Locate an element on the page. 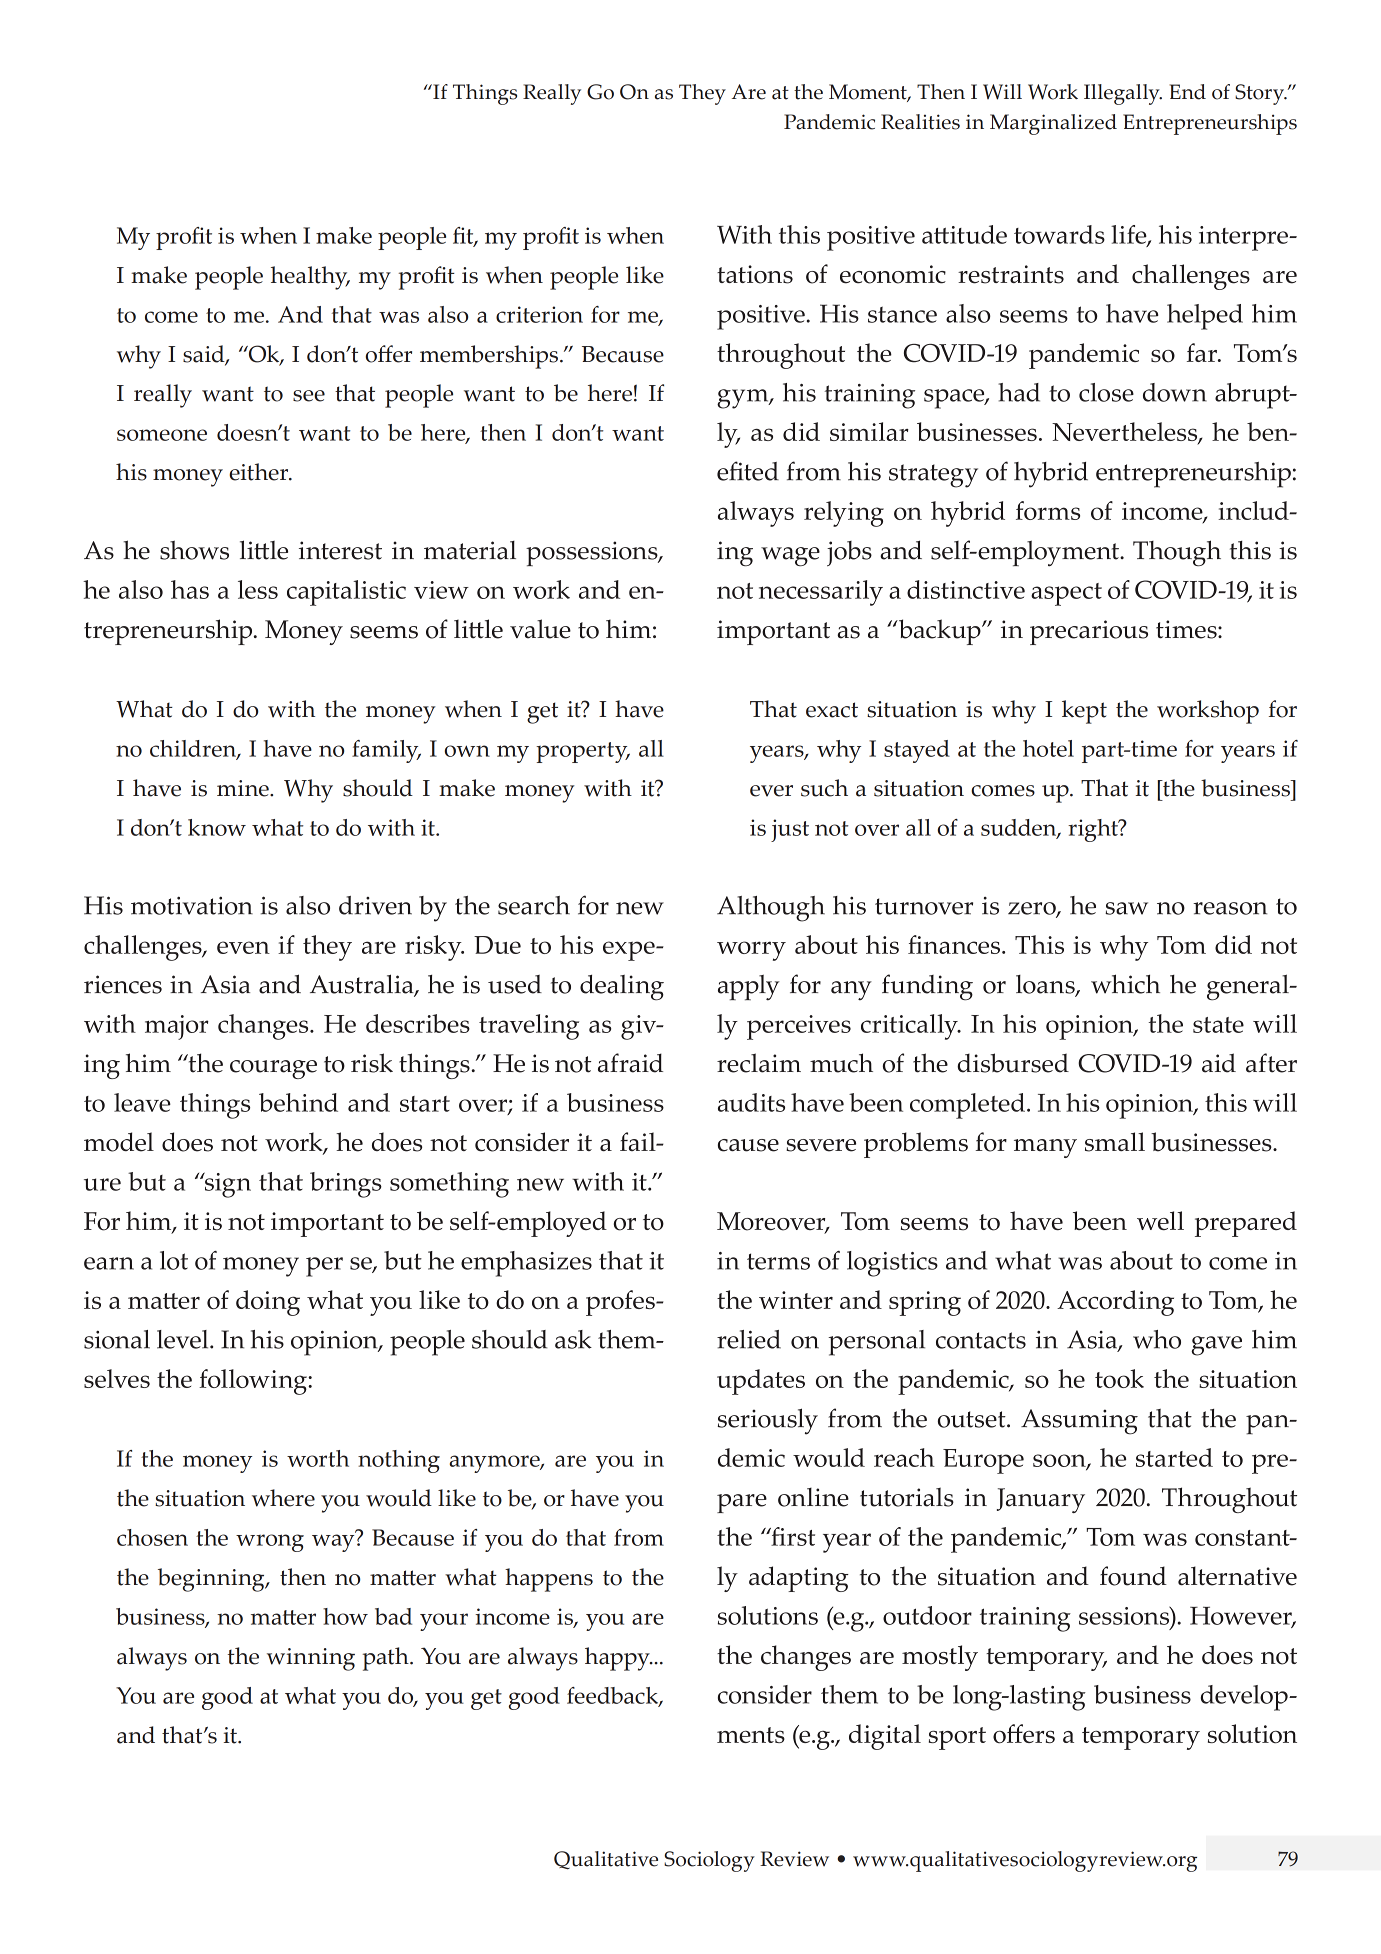 Image resolution: width=1381 pixels, height=1954 pixels. even is located at coordinates (243, 947).
